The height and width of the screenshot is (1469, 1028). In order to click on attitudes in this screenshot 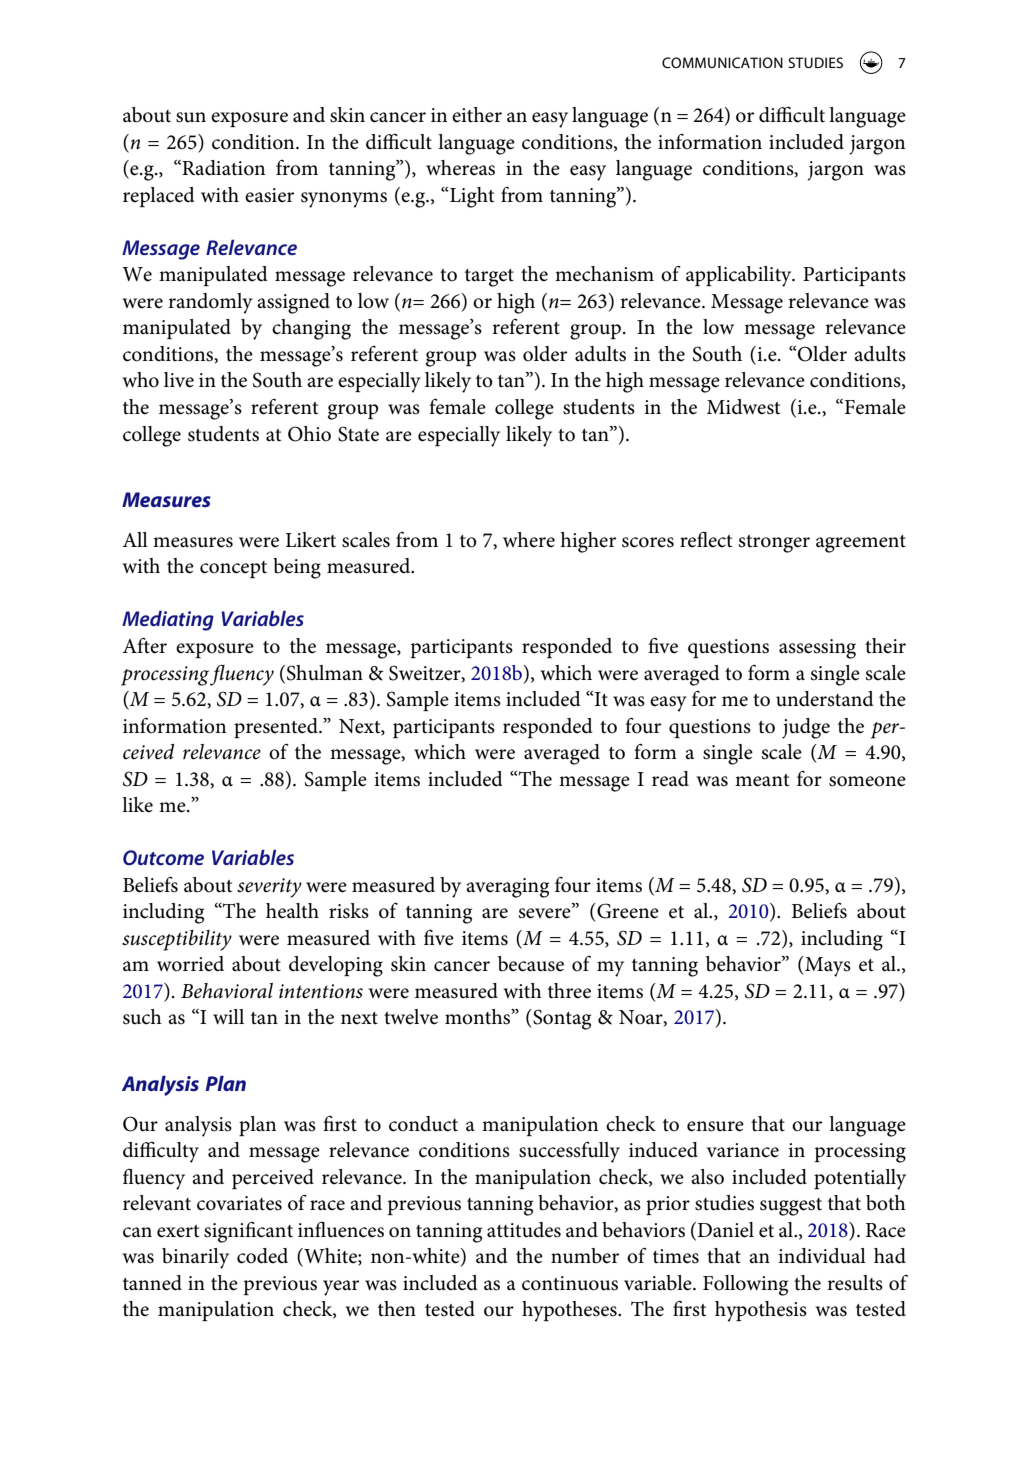, I will do `click(524, 1230)`.
